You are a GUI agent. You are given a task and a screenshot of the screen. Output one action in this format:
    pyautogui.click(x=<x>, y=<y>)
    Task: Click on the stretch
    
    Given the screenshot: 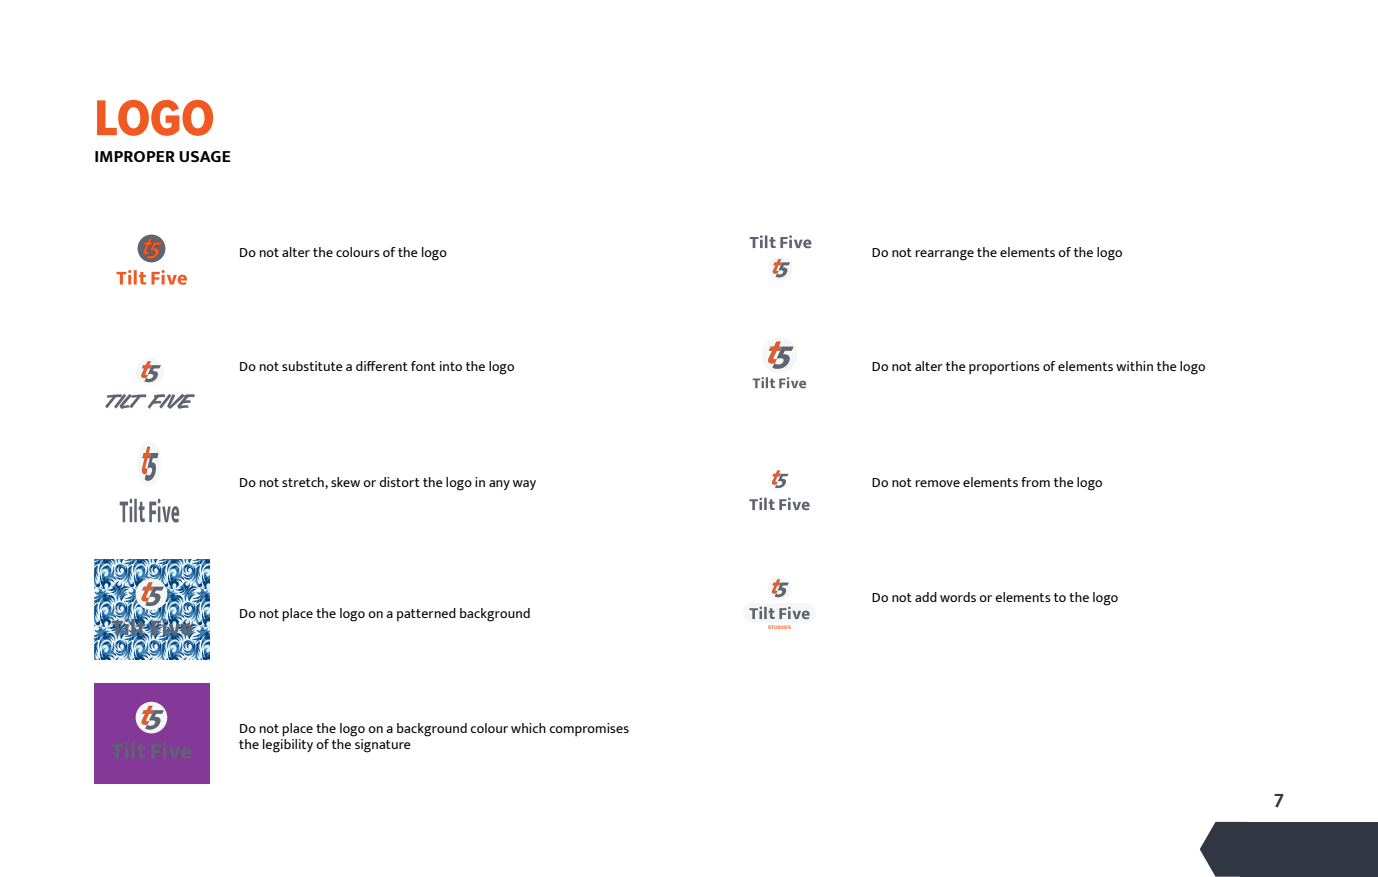 What is the action you would take?
    pyautogui.click(x=304, y=483)
